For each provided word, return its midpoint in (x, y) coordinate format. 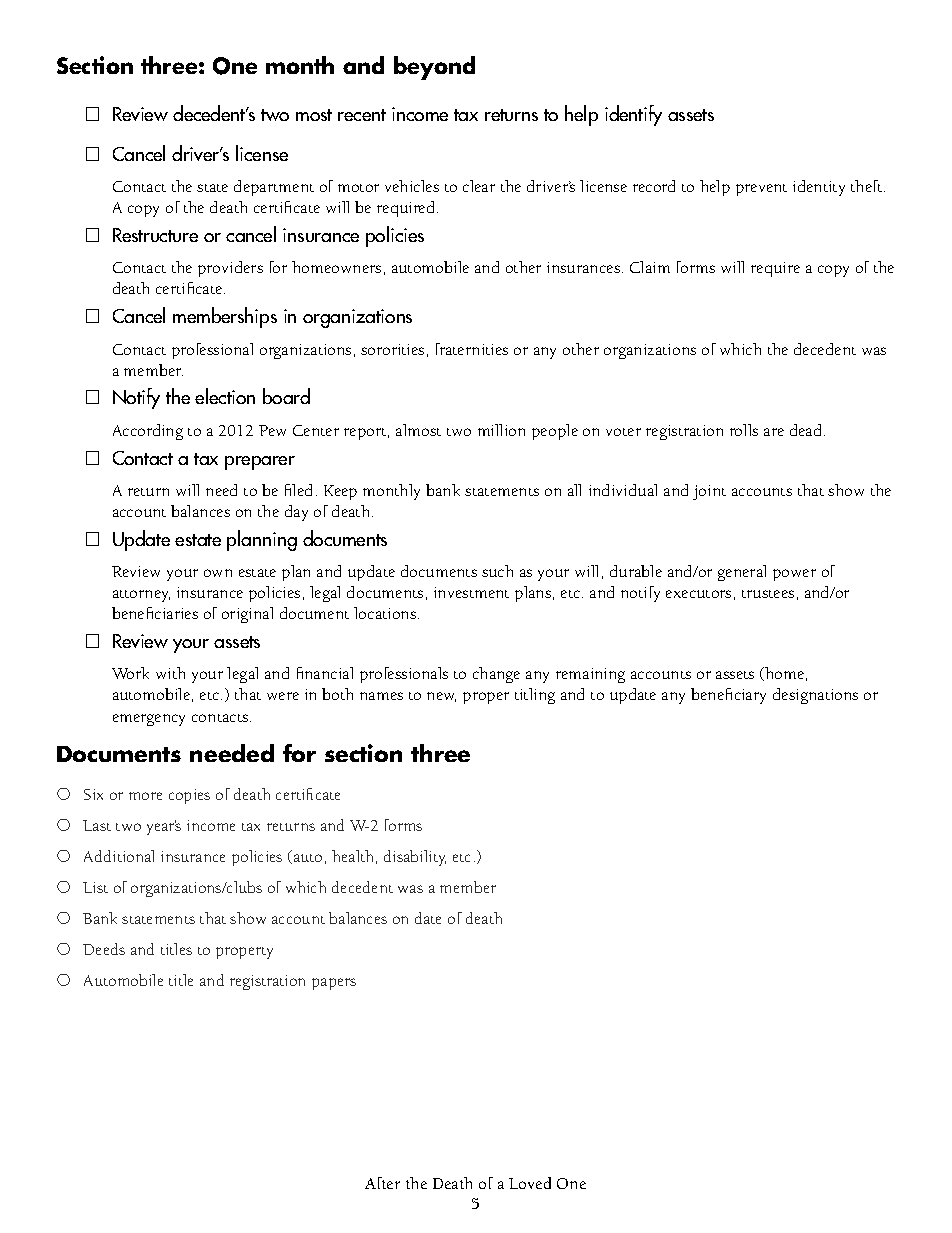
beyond (434, 68)
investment (471, 592)
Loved (530, 1183)
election (225, 396)
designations (815, 696)
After (382, 1183)
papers (334, 984)
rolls (744, 430)
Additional (119, 856)
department (274, 188)
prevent (761, 190)
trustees (768, 594)
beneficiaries (155, 613)
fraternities (472, 349)
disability (415, 858)
